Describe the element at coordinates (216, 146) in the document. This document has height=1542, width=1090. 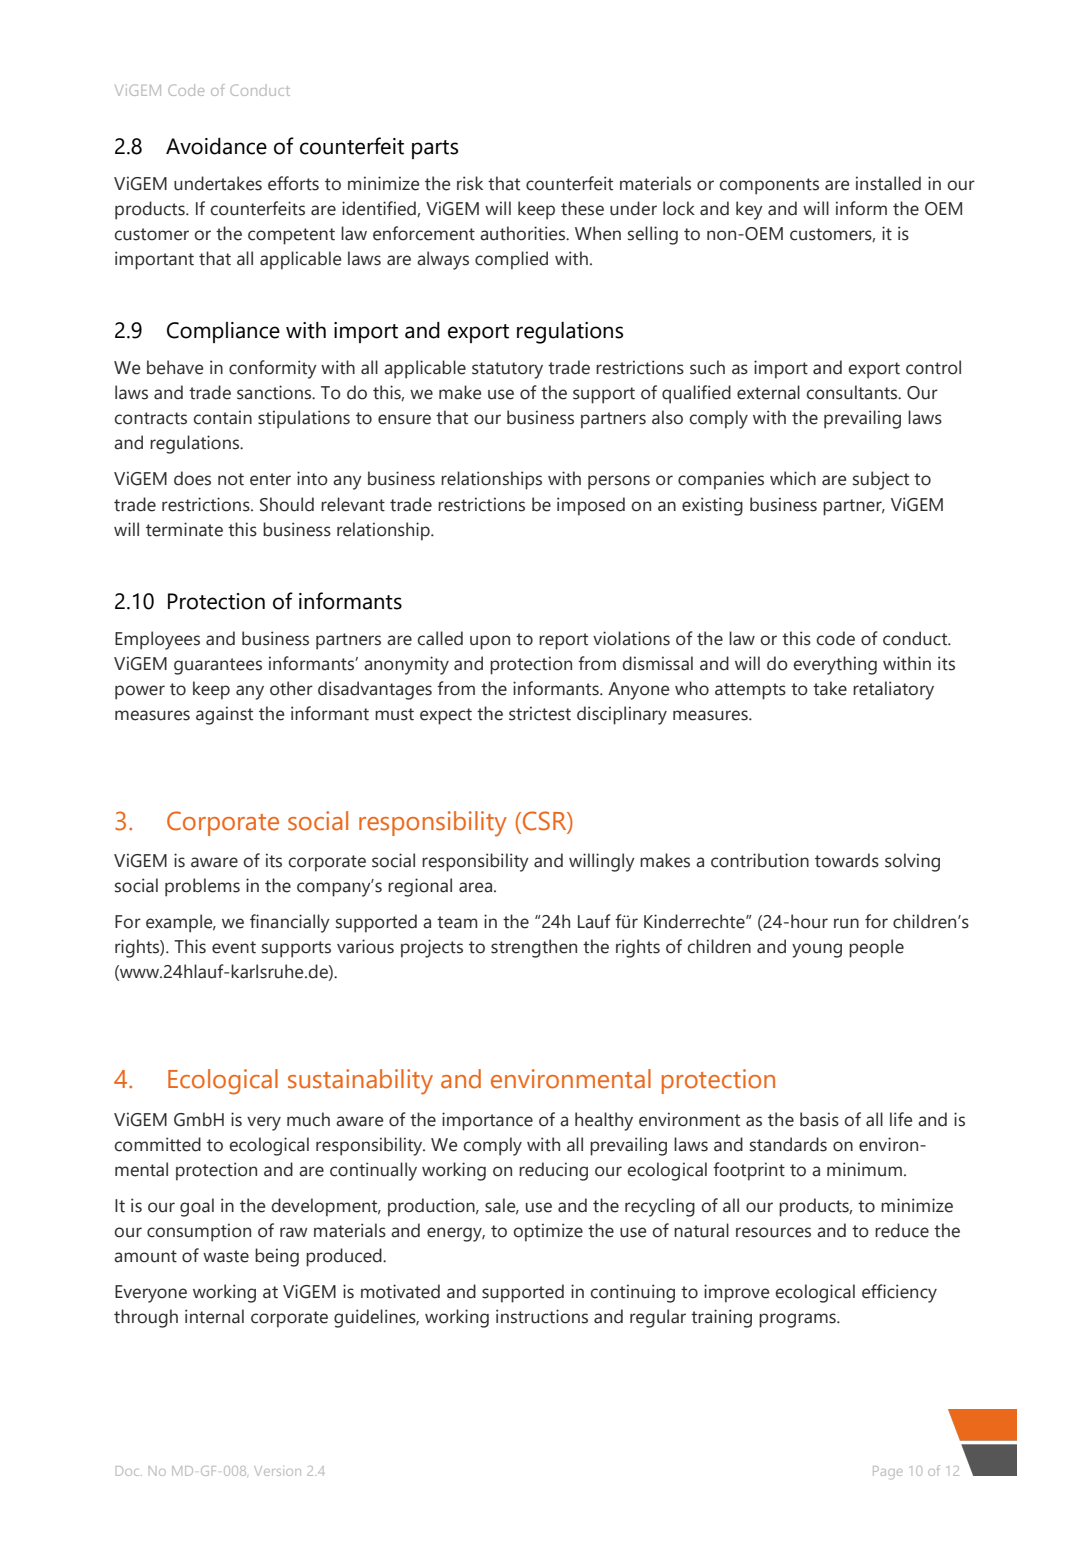
I see `Avoidance` at that location.
